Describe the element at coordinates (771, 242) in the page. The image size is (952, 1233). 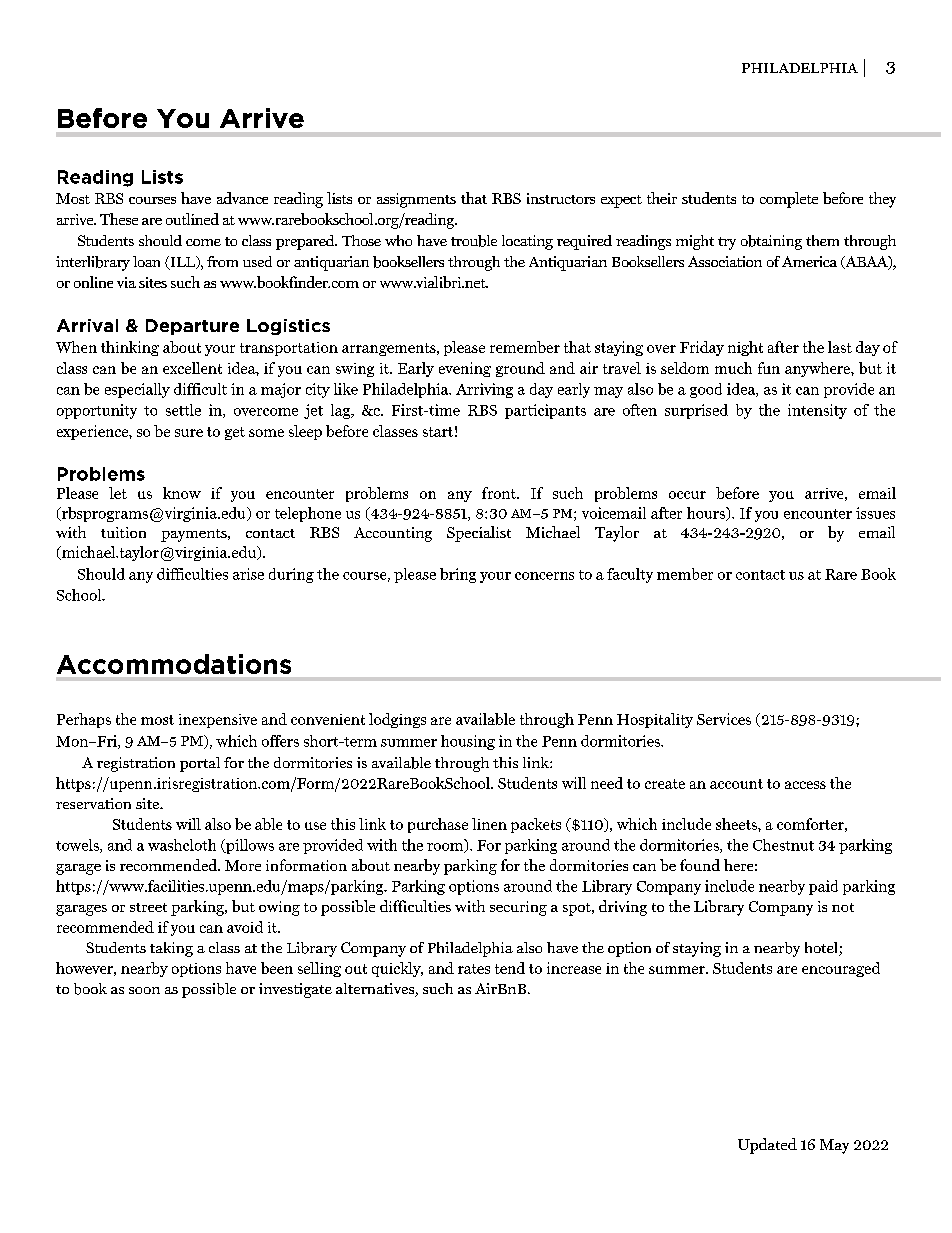
I see `obtaining` at that location.
